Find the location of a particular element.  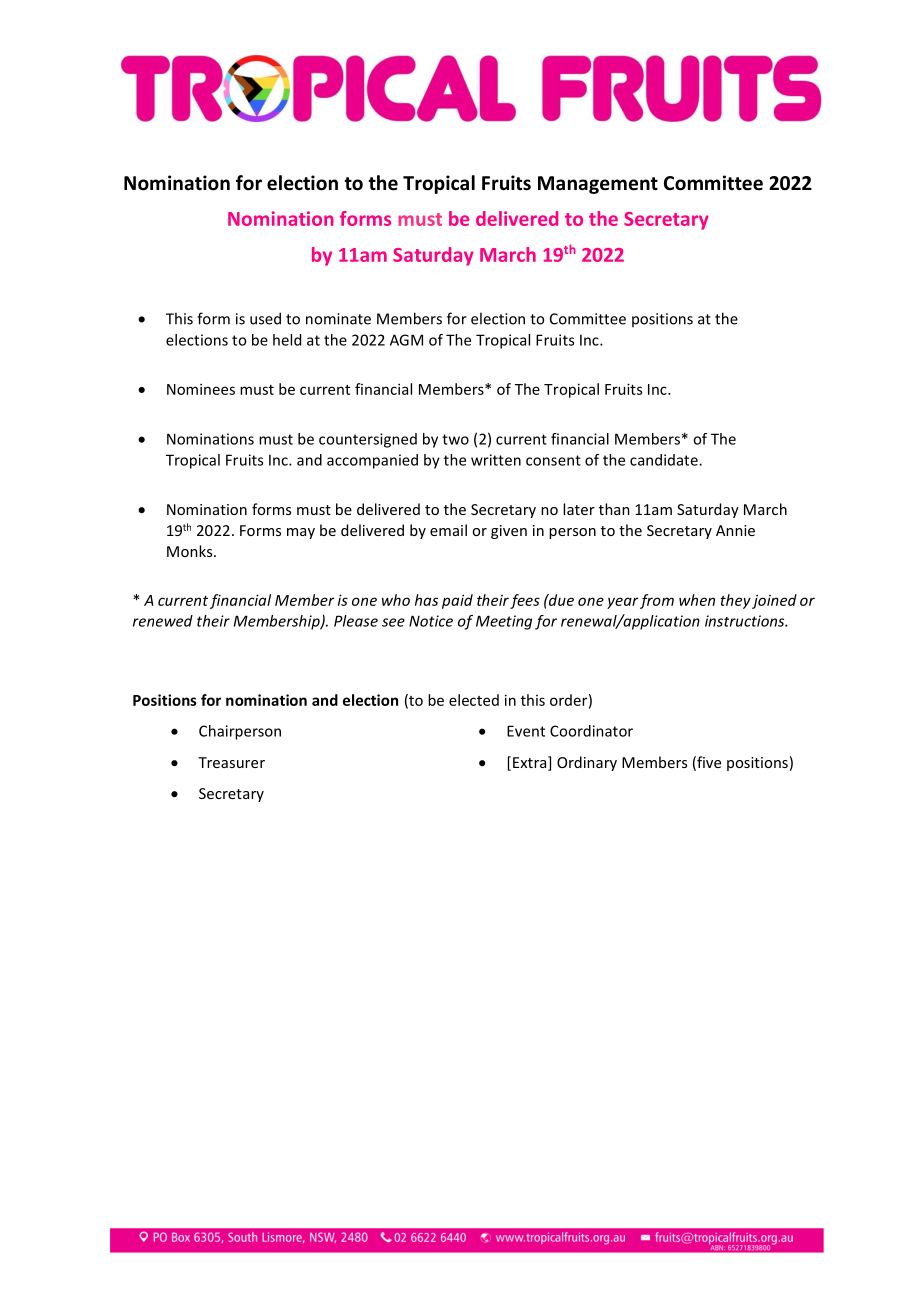

Treasurer is located at coordinates (231, 762).
